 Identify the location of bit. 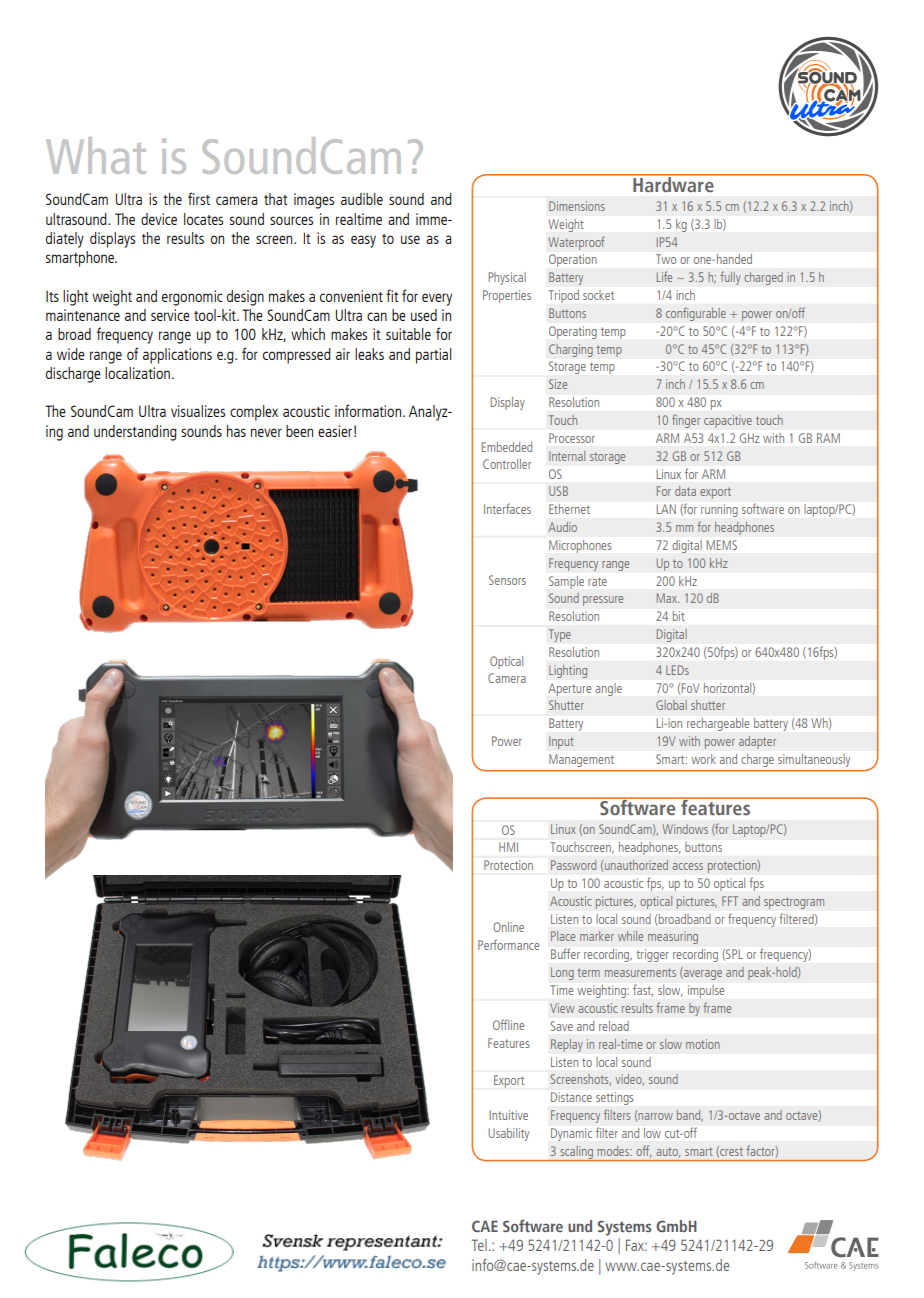
(679, 616).
